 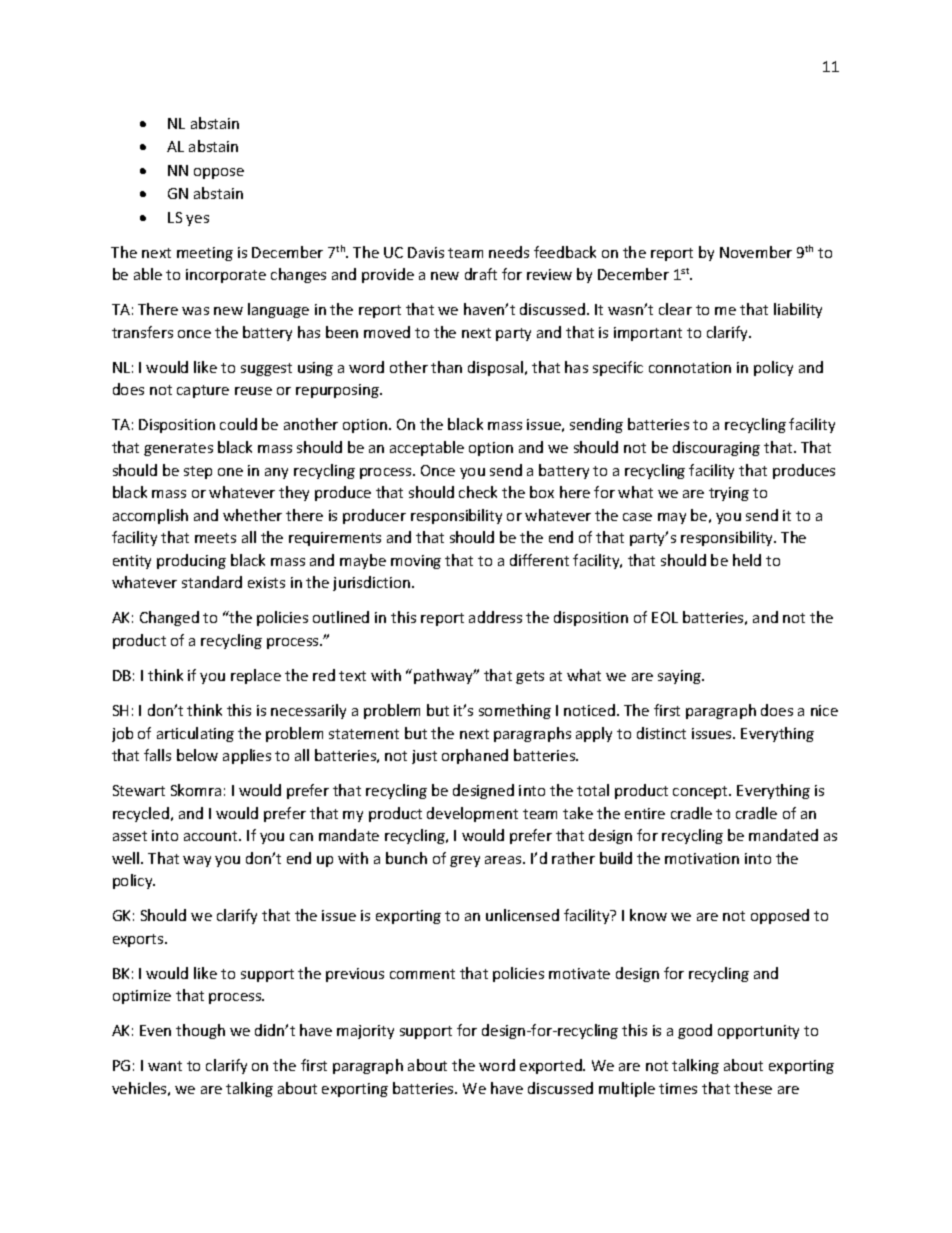 What do you see at coordinates (205, 254) in the screenshot?
I see `meeting` at bounding box center [205, 254].
